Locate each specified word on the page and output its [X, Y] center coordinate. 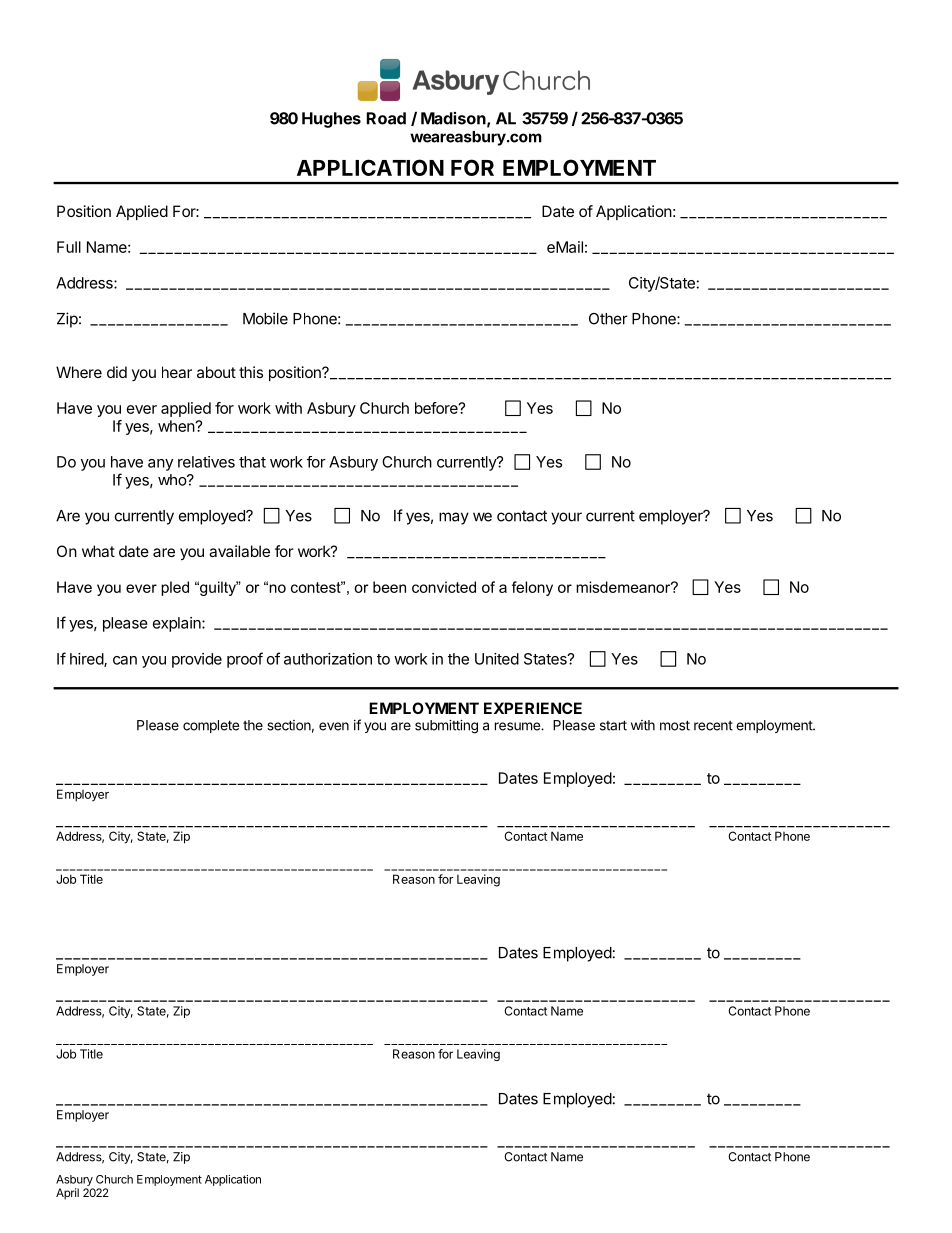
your [566, 518]
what [98, 551]
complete [211, 726]
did [117, 372]
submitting [446, 727]
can [125, 660]
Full [69, 247]
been [389, 587]
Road [386, 118]
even [334, 726]
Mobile [265, 318]
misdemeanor [624, 587]
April [67, 1194]
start [613, 725]
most [675, 725]
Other [608, 319]
